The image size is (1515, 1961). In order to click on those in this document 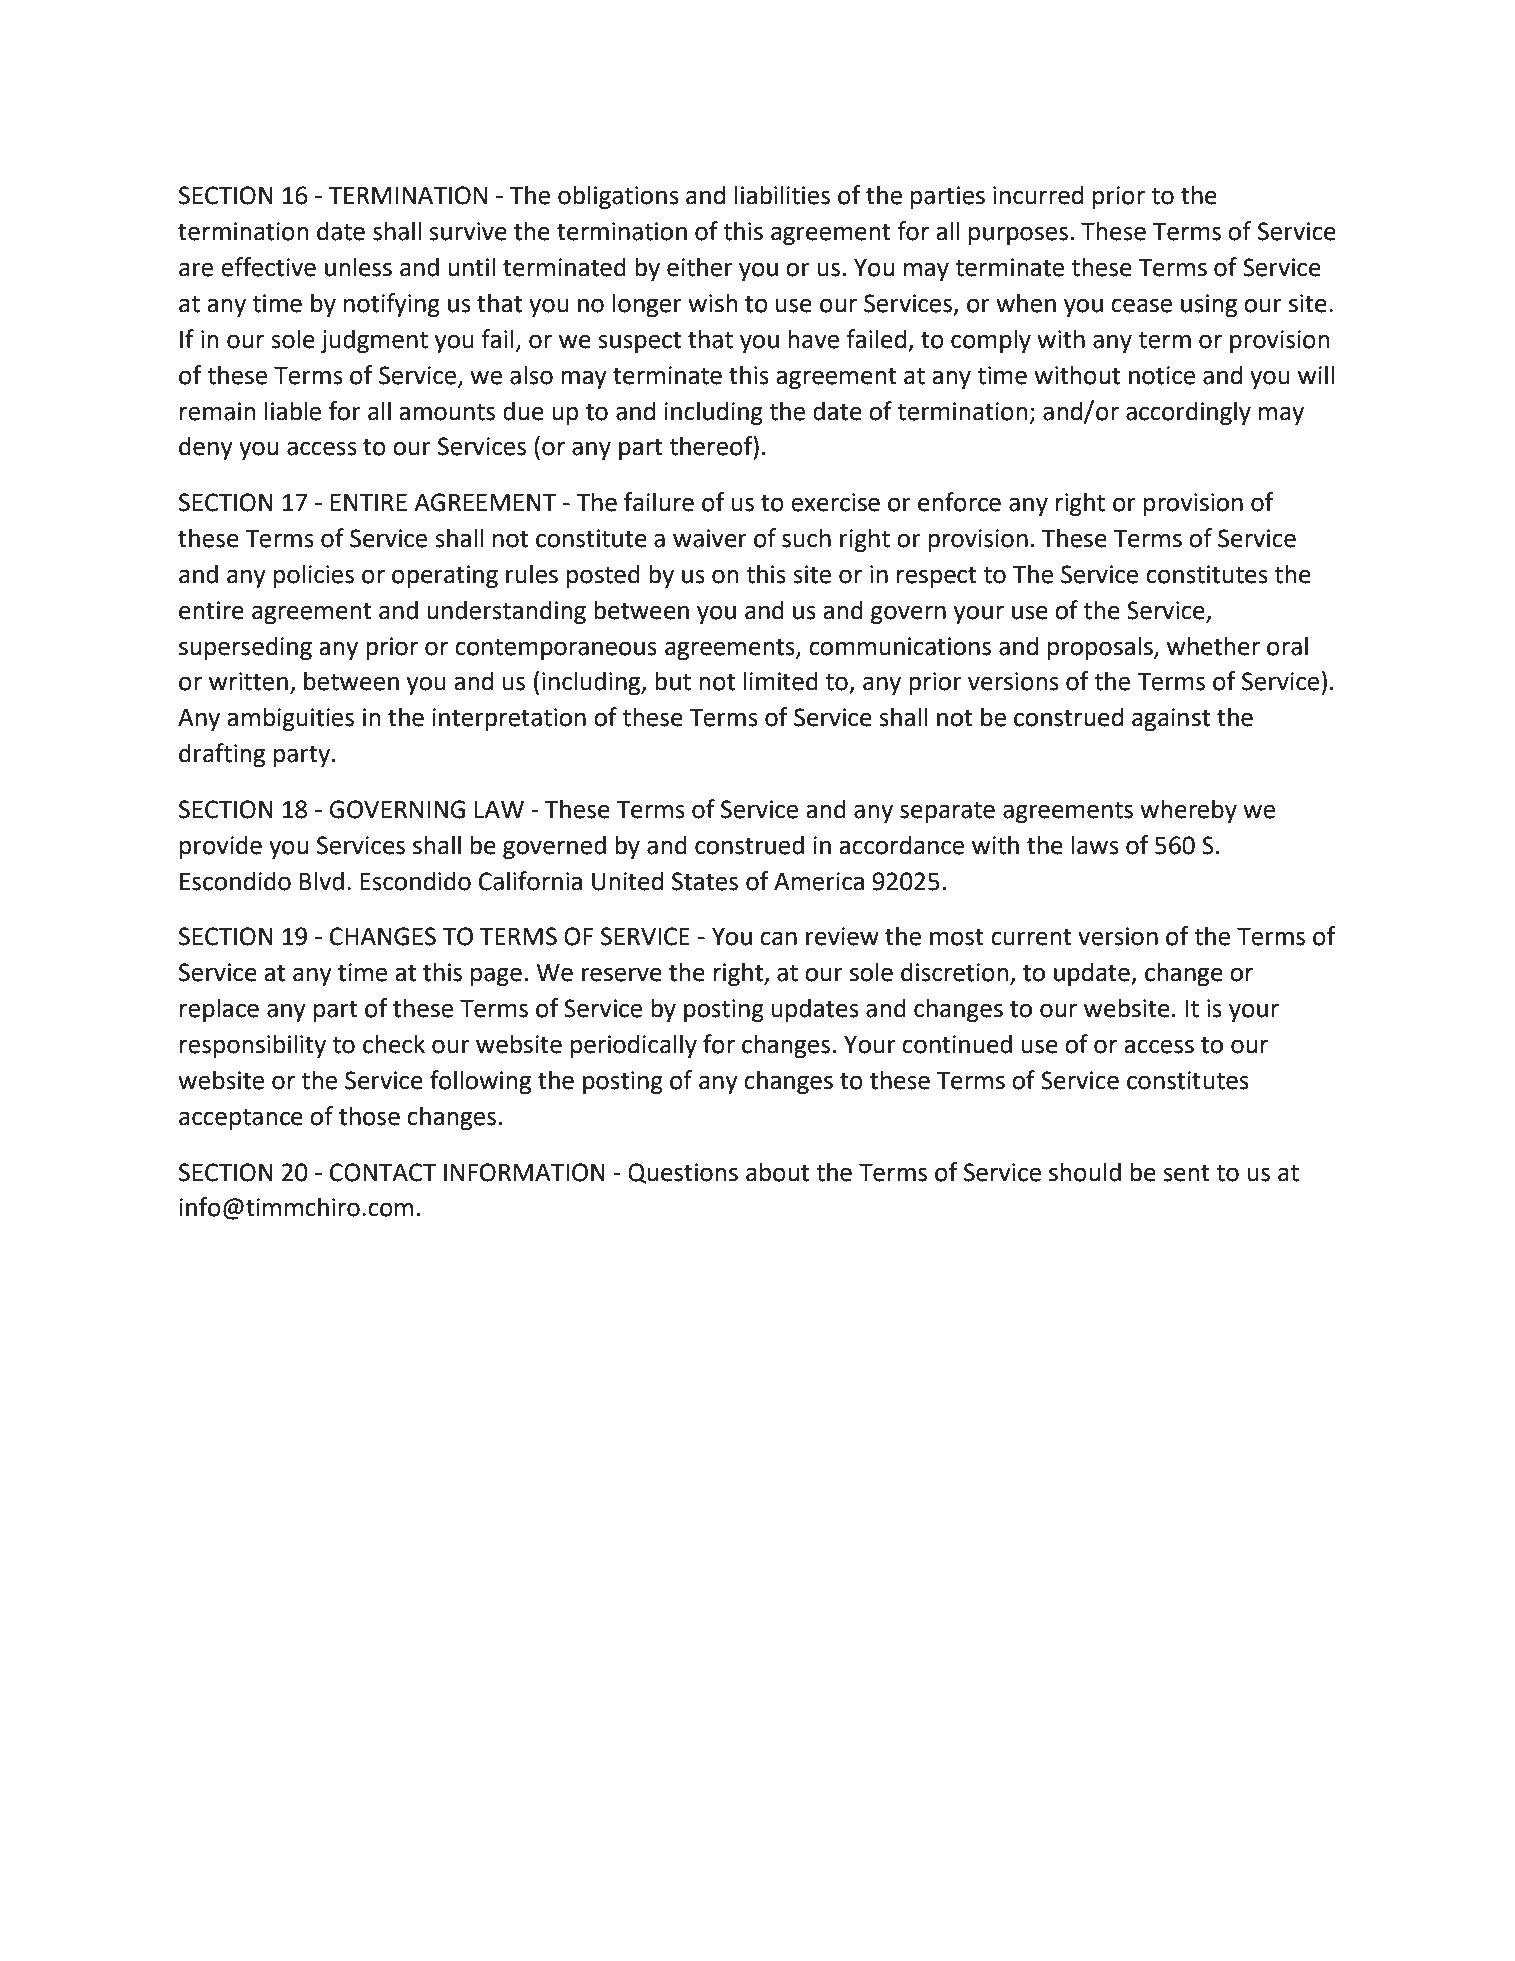, I will do `click(369, 1116)`.
